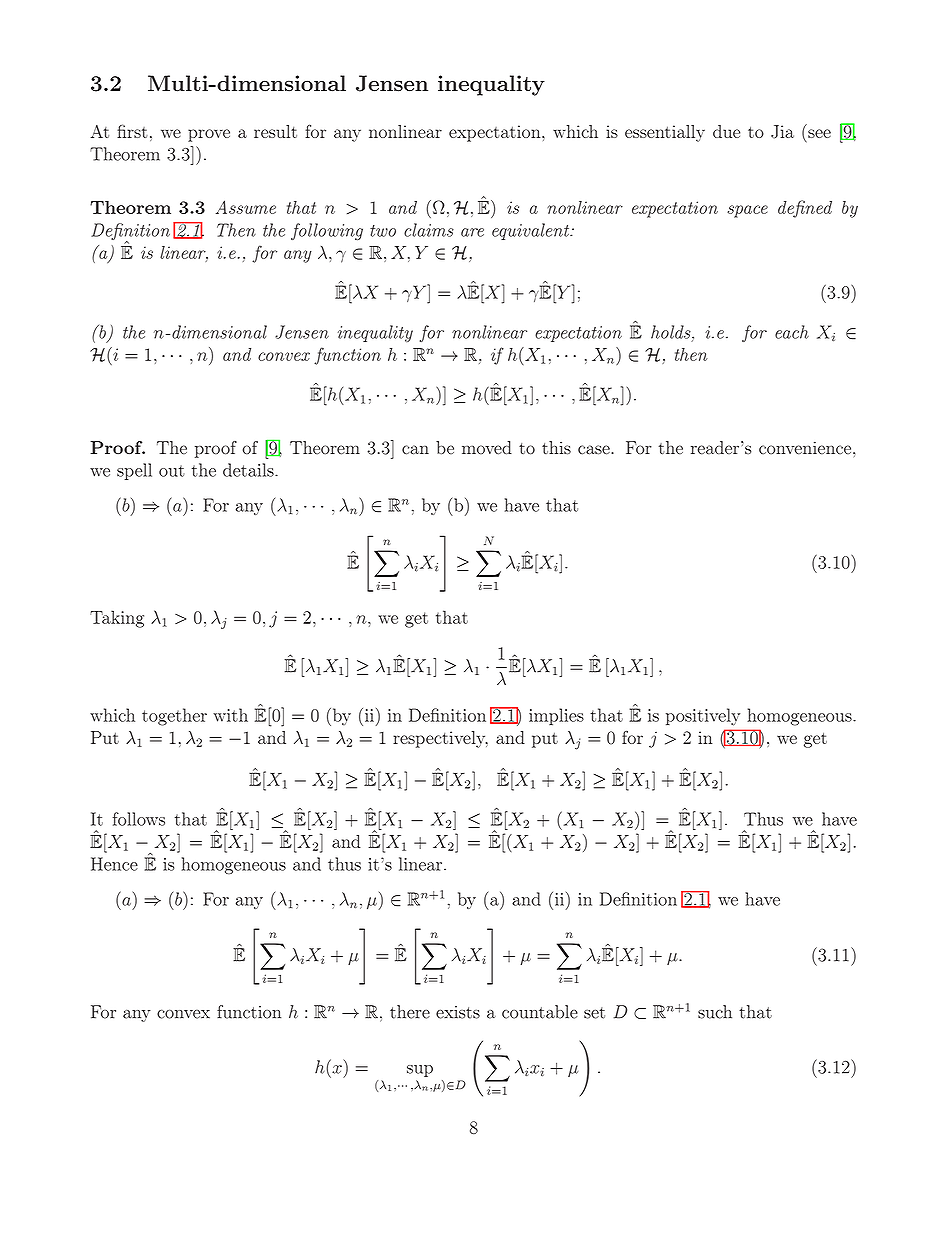 Image resolution: width=952 pixels, height=1233 pixels. What do you see at coordinates (726, 131) in the screenshot?
I see `due` at bounding box center [726, 131].
